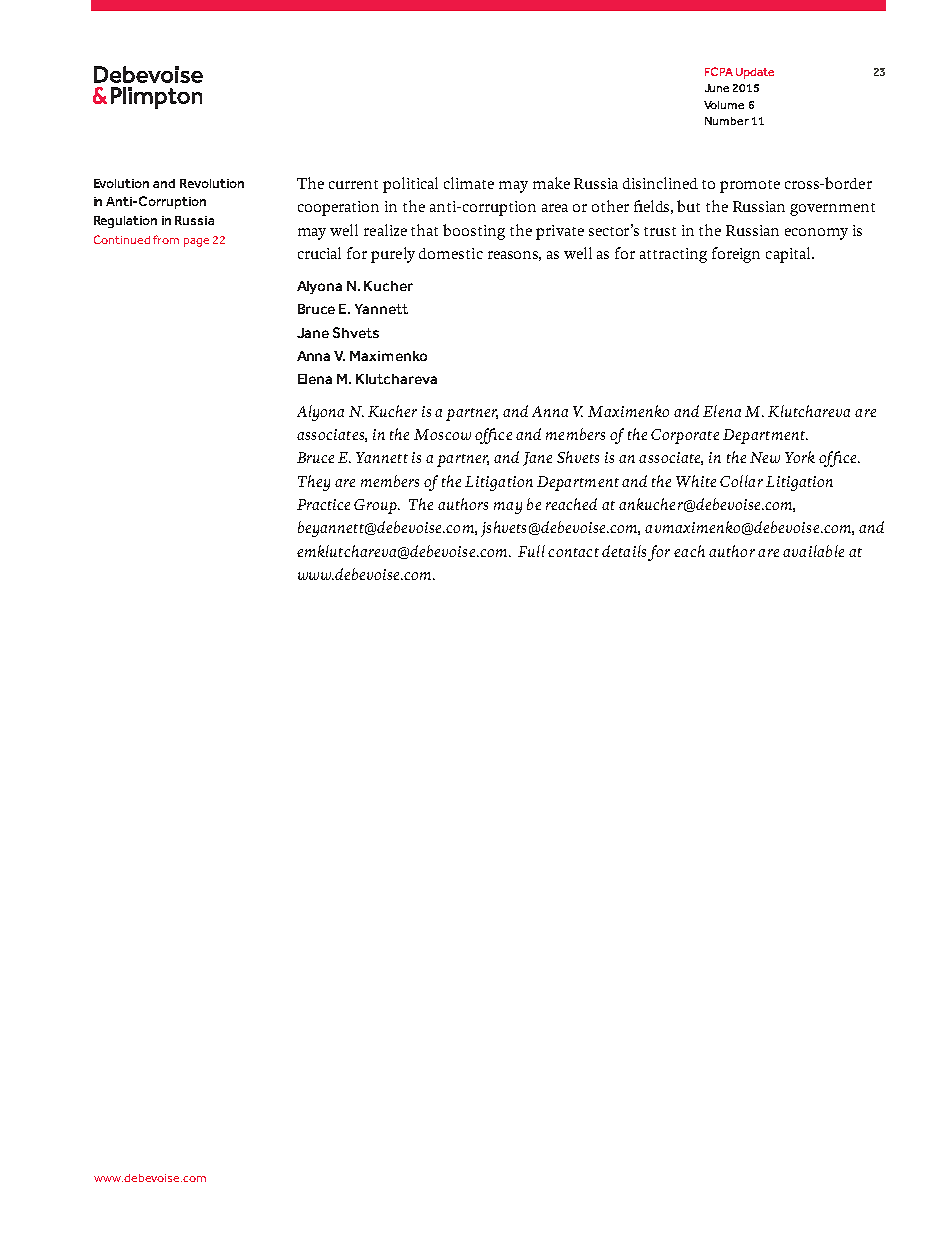 This screenshot has width=952, height=1233. Describe the element at coordinates (750, 186) in the screenshot. I see `promote` at that location.
